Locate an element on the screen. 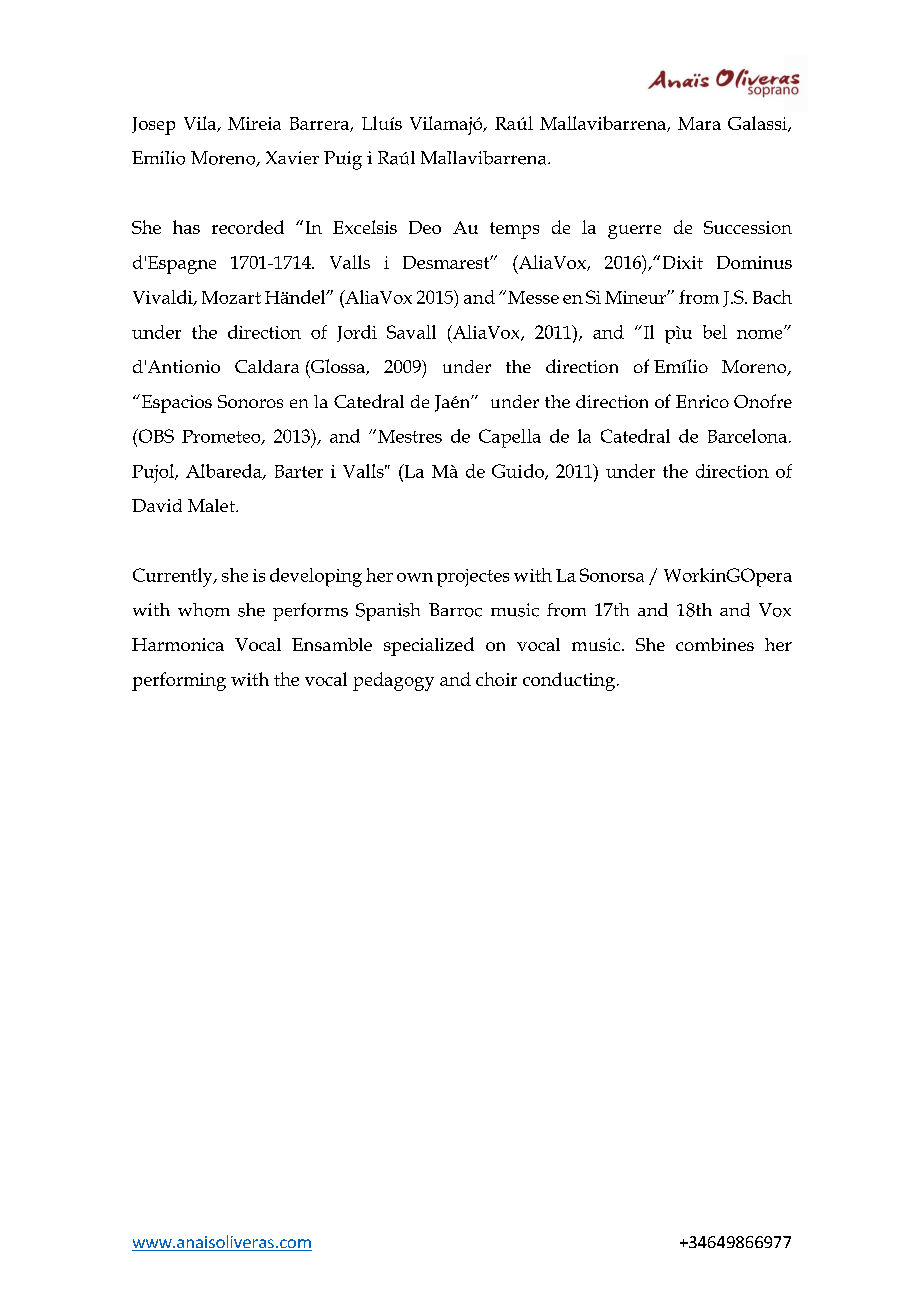 This screenshot has width=924, height=1308. Messe is located at coordinates (533, 297).
